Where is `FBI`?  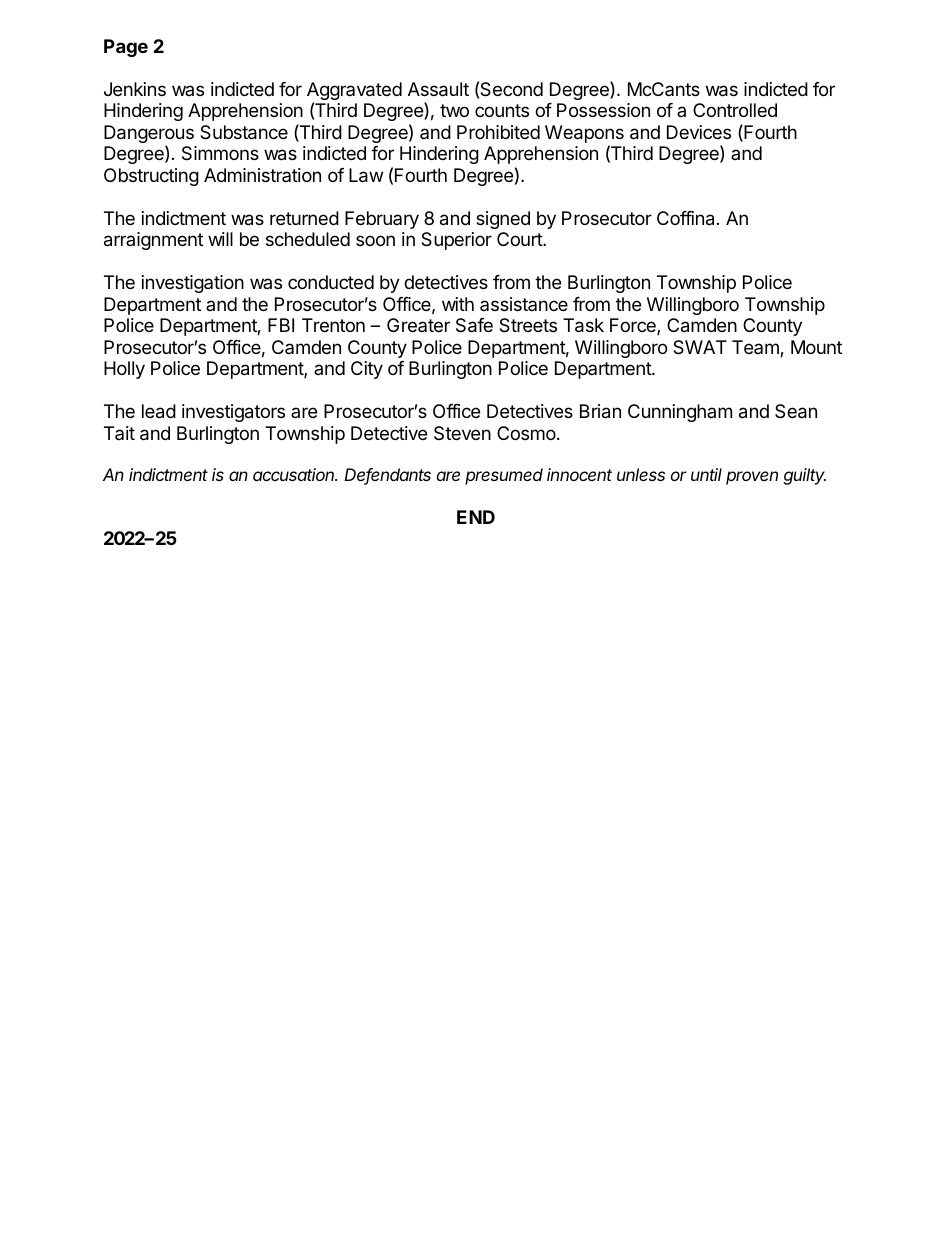 FBI is located at coordinates (281, 325).
